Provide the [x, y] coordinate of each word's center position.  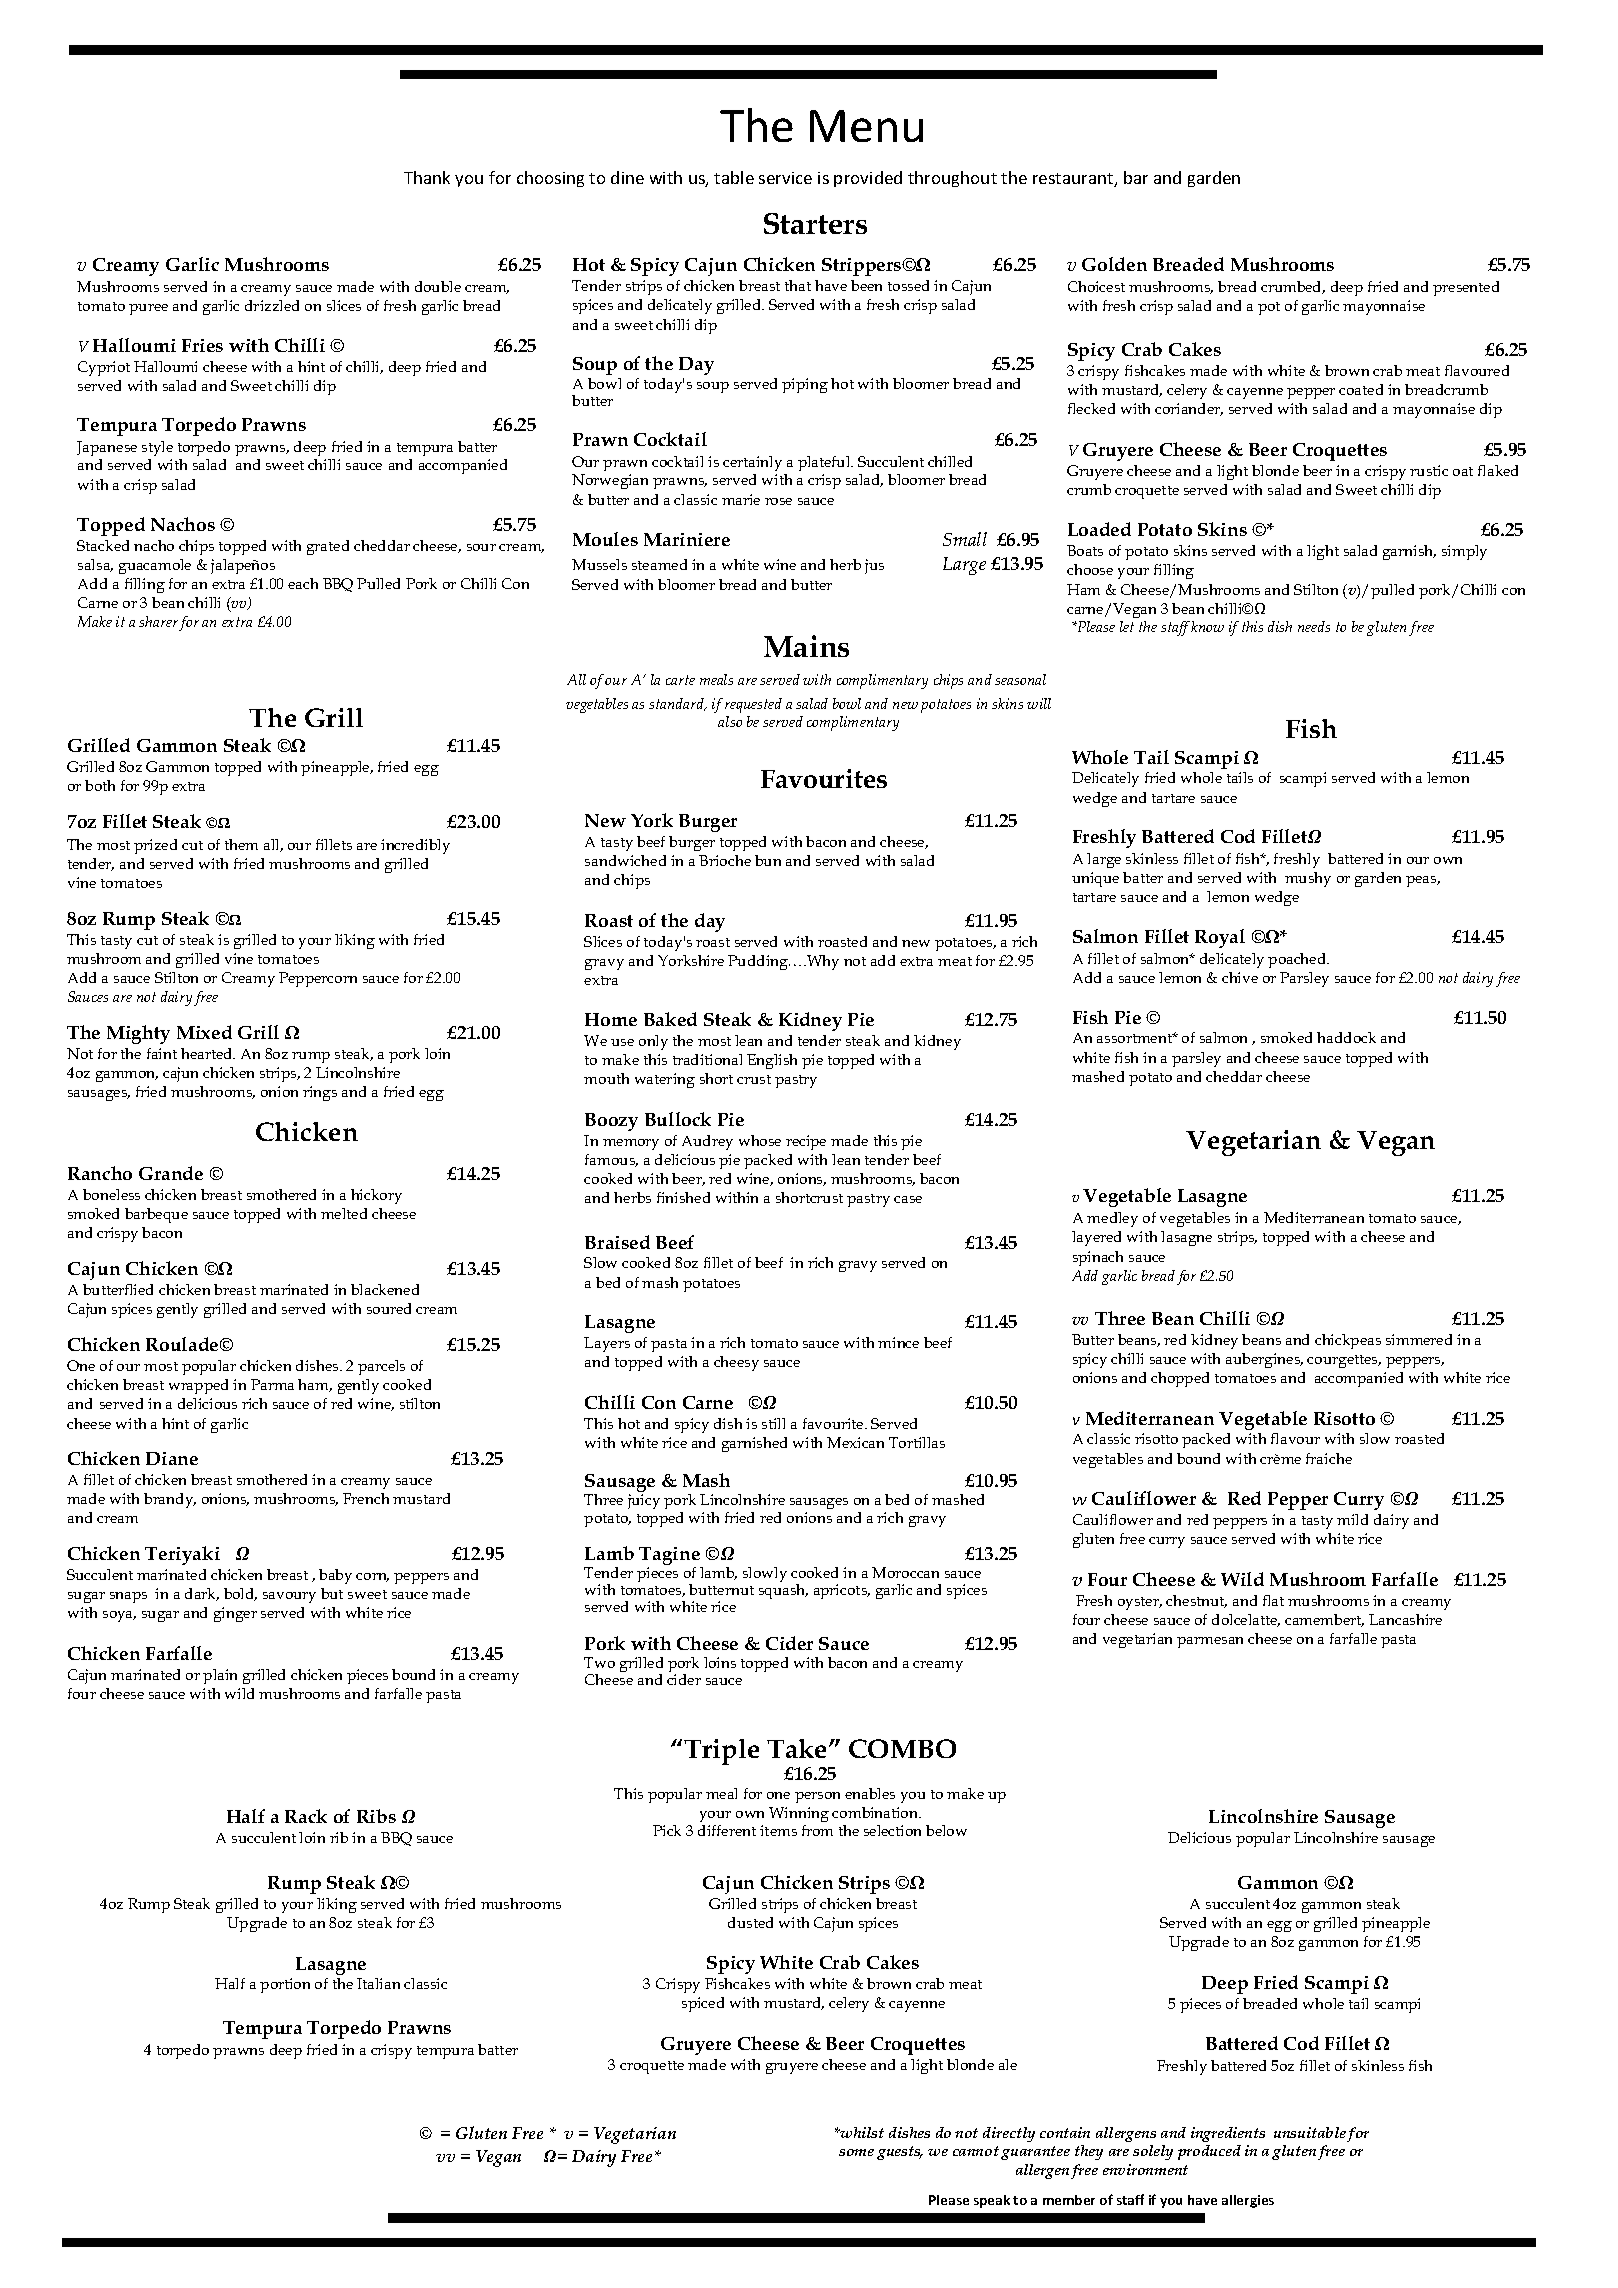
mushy [1308, 879]
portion [285, 1985]
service [785, 178]
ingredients [1228, 2134]
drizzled [272, 305]
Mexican [855, 1442]
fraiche [1329, 1458]
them [241, 844]
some [856, 2152]
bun [768, 860]
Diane [172, 1458]
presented [1466, 288]
